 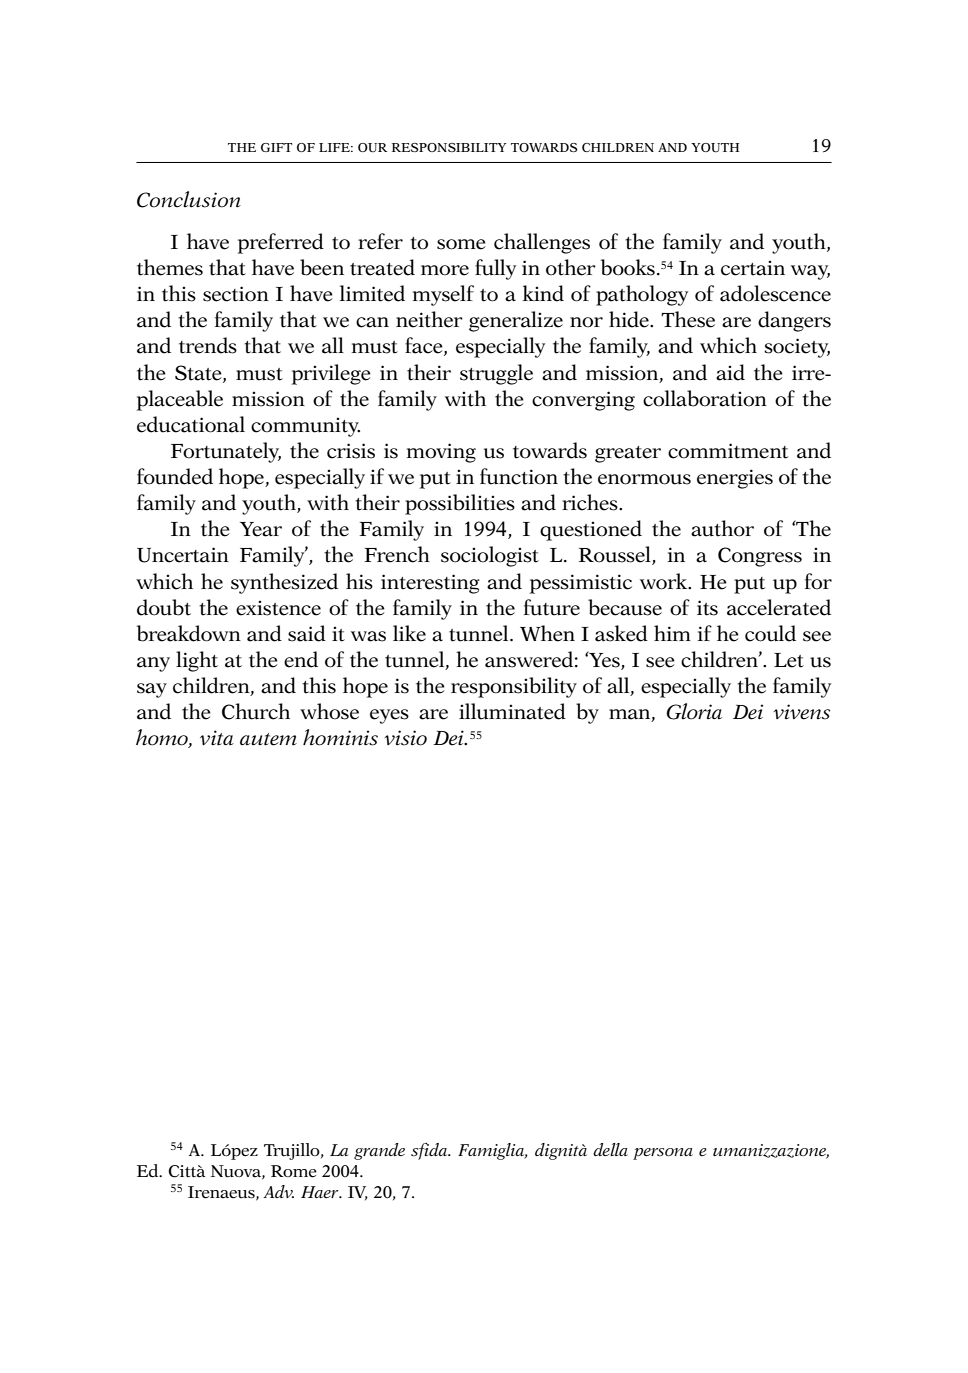 What do you see at coordinates (217, 738) in the screenshot?
I see `vita` at bounding box center [217, 738].
